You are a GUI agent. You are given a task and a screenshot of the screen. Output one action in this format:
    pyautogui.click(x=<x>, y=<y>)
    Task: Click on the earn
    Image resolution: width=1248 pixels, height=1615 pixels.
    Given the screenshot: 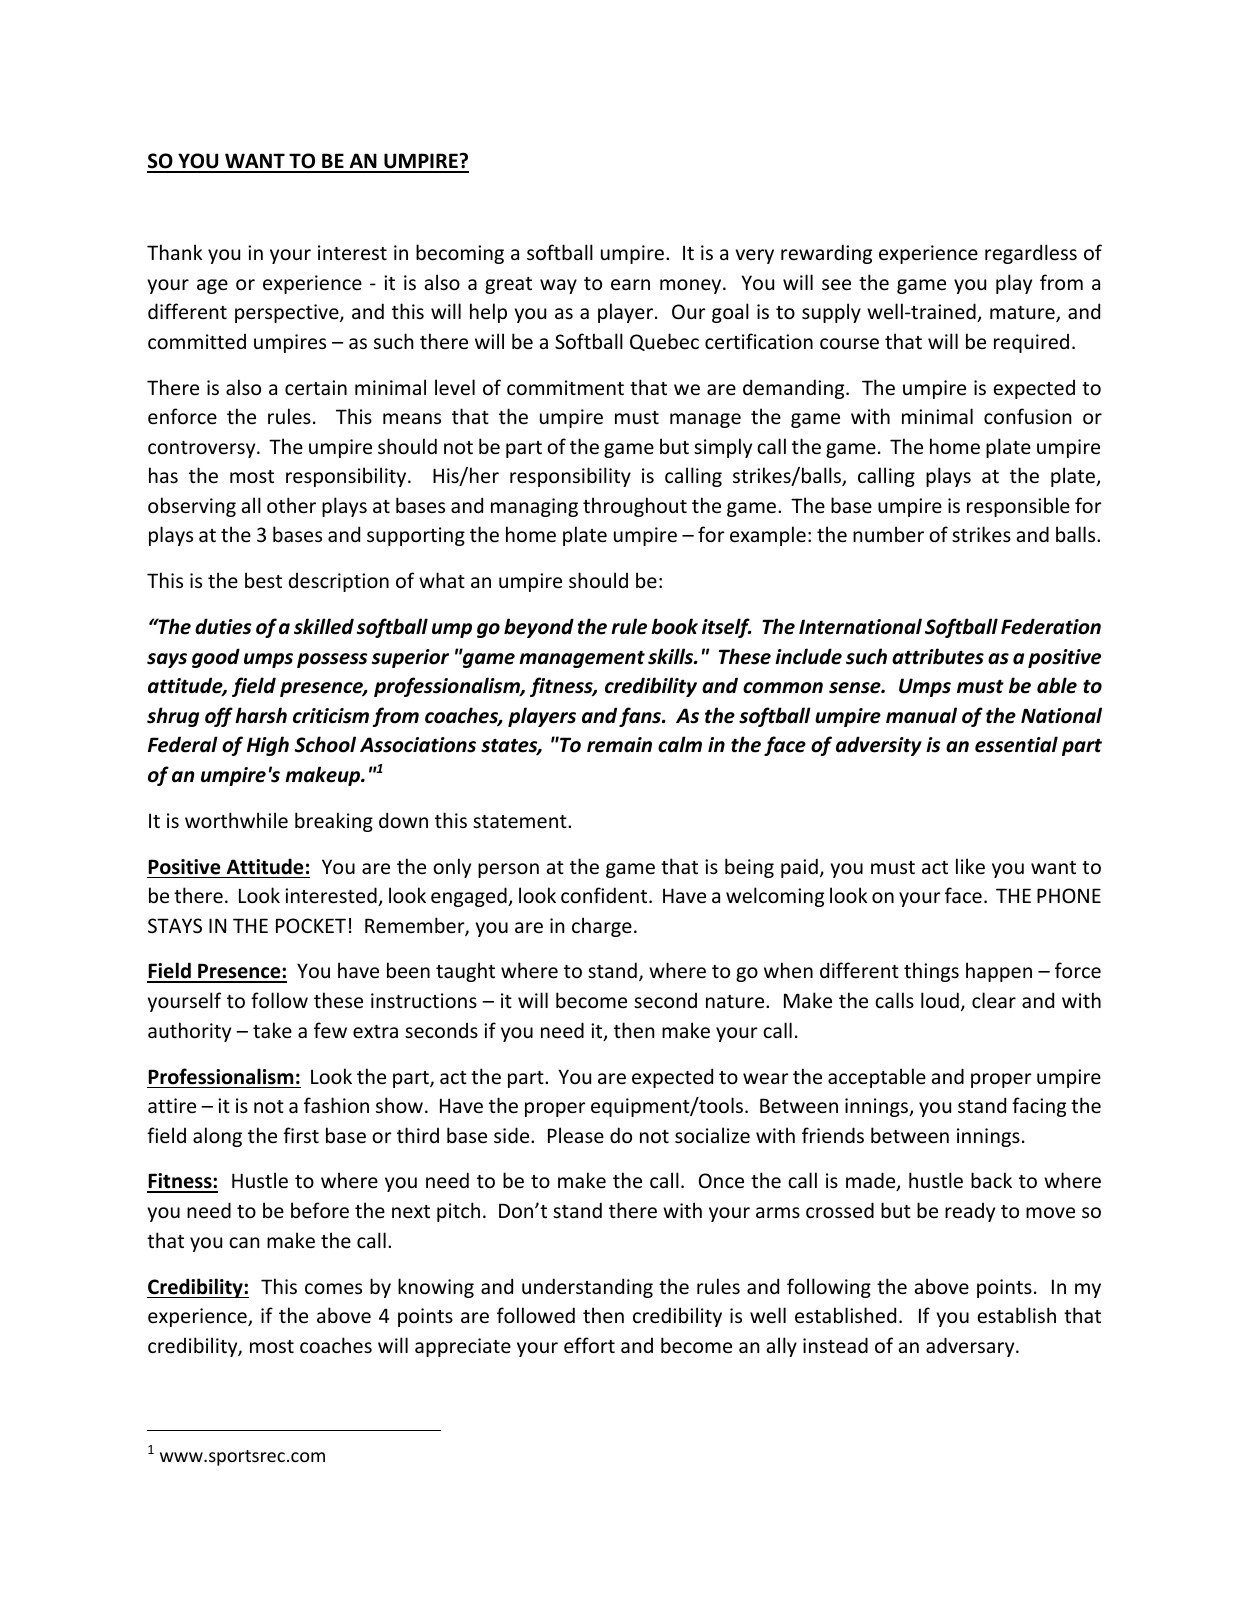 What is the action you would take?
    pyautogui.click(x=630, y=284)
